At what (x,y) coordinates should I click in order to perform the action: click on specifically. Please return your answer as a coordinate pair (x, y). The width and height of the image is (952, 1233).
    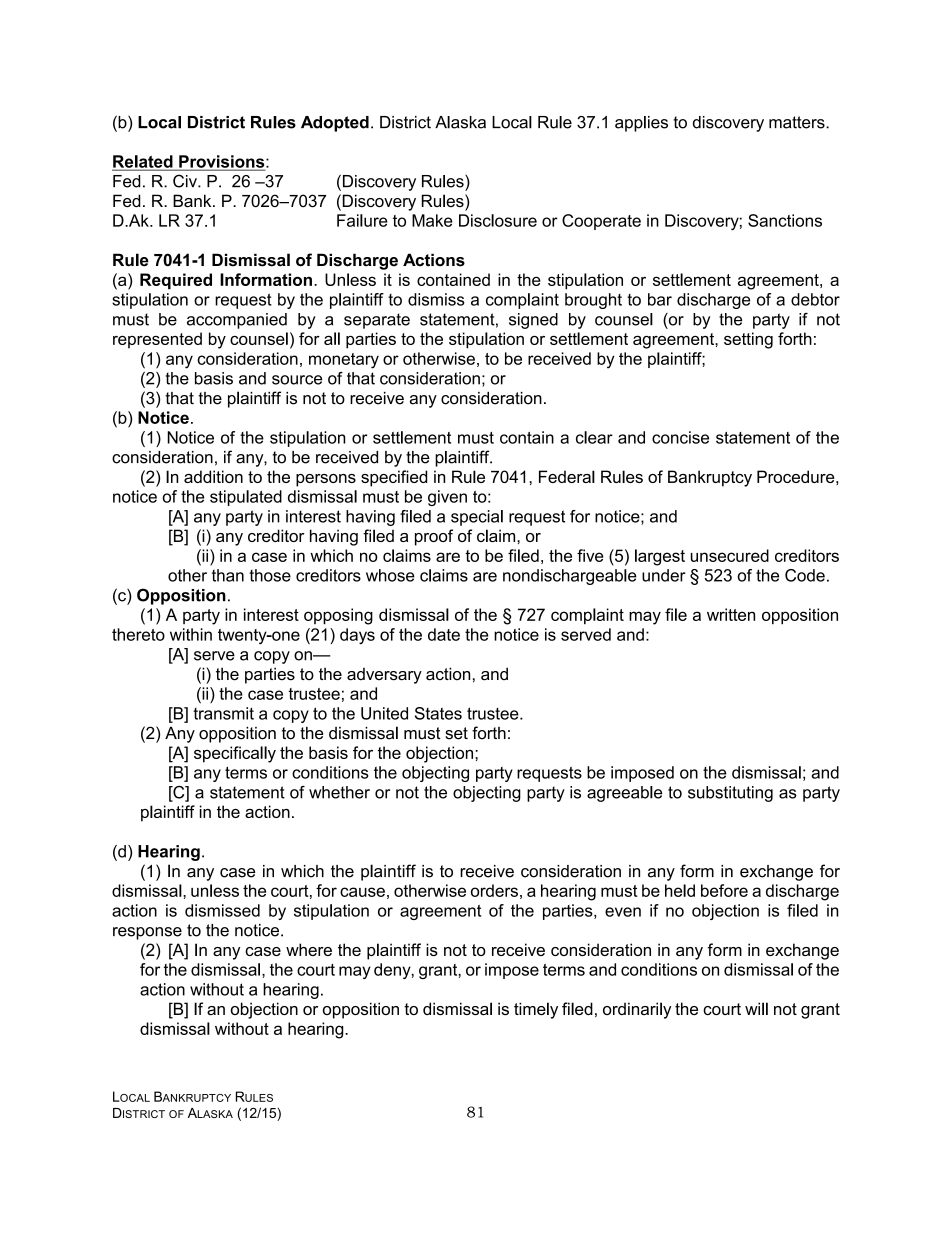
    Looking at the image, I should click on (235, 754).
